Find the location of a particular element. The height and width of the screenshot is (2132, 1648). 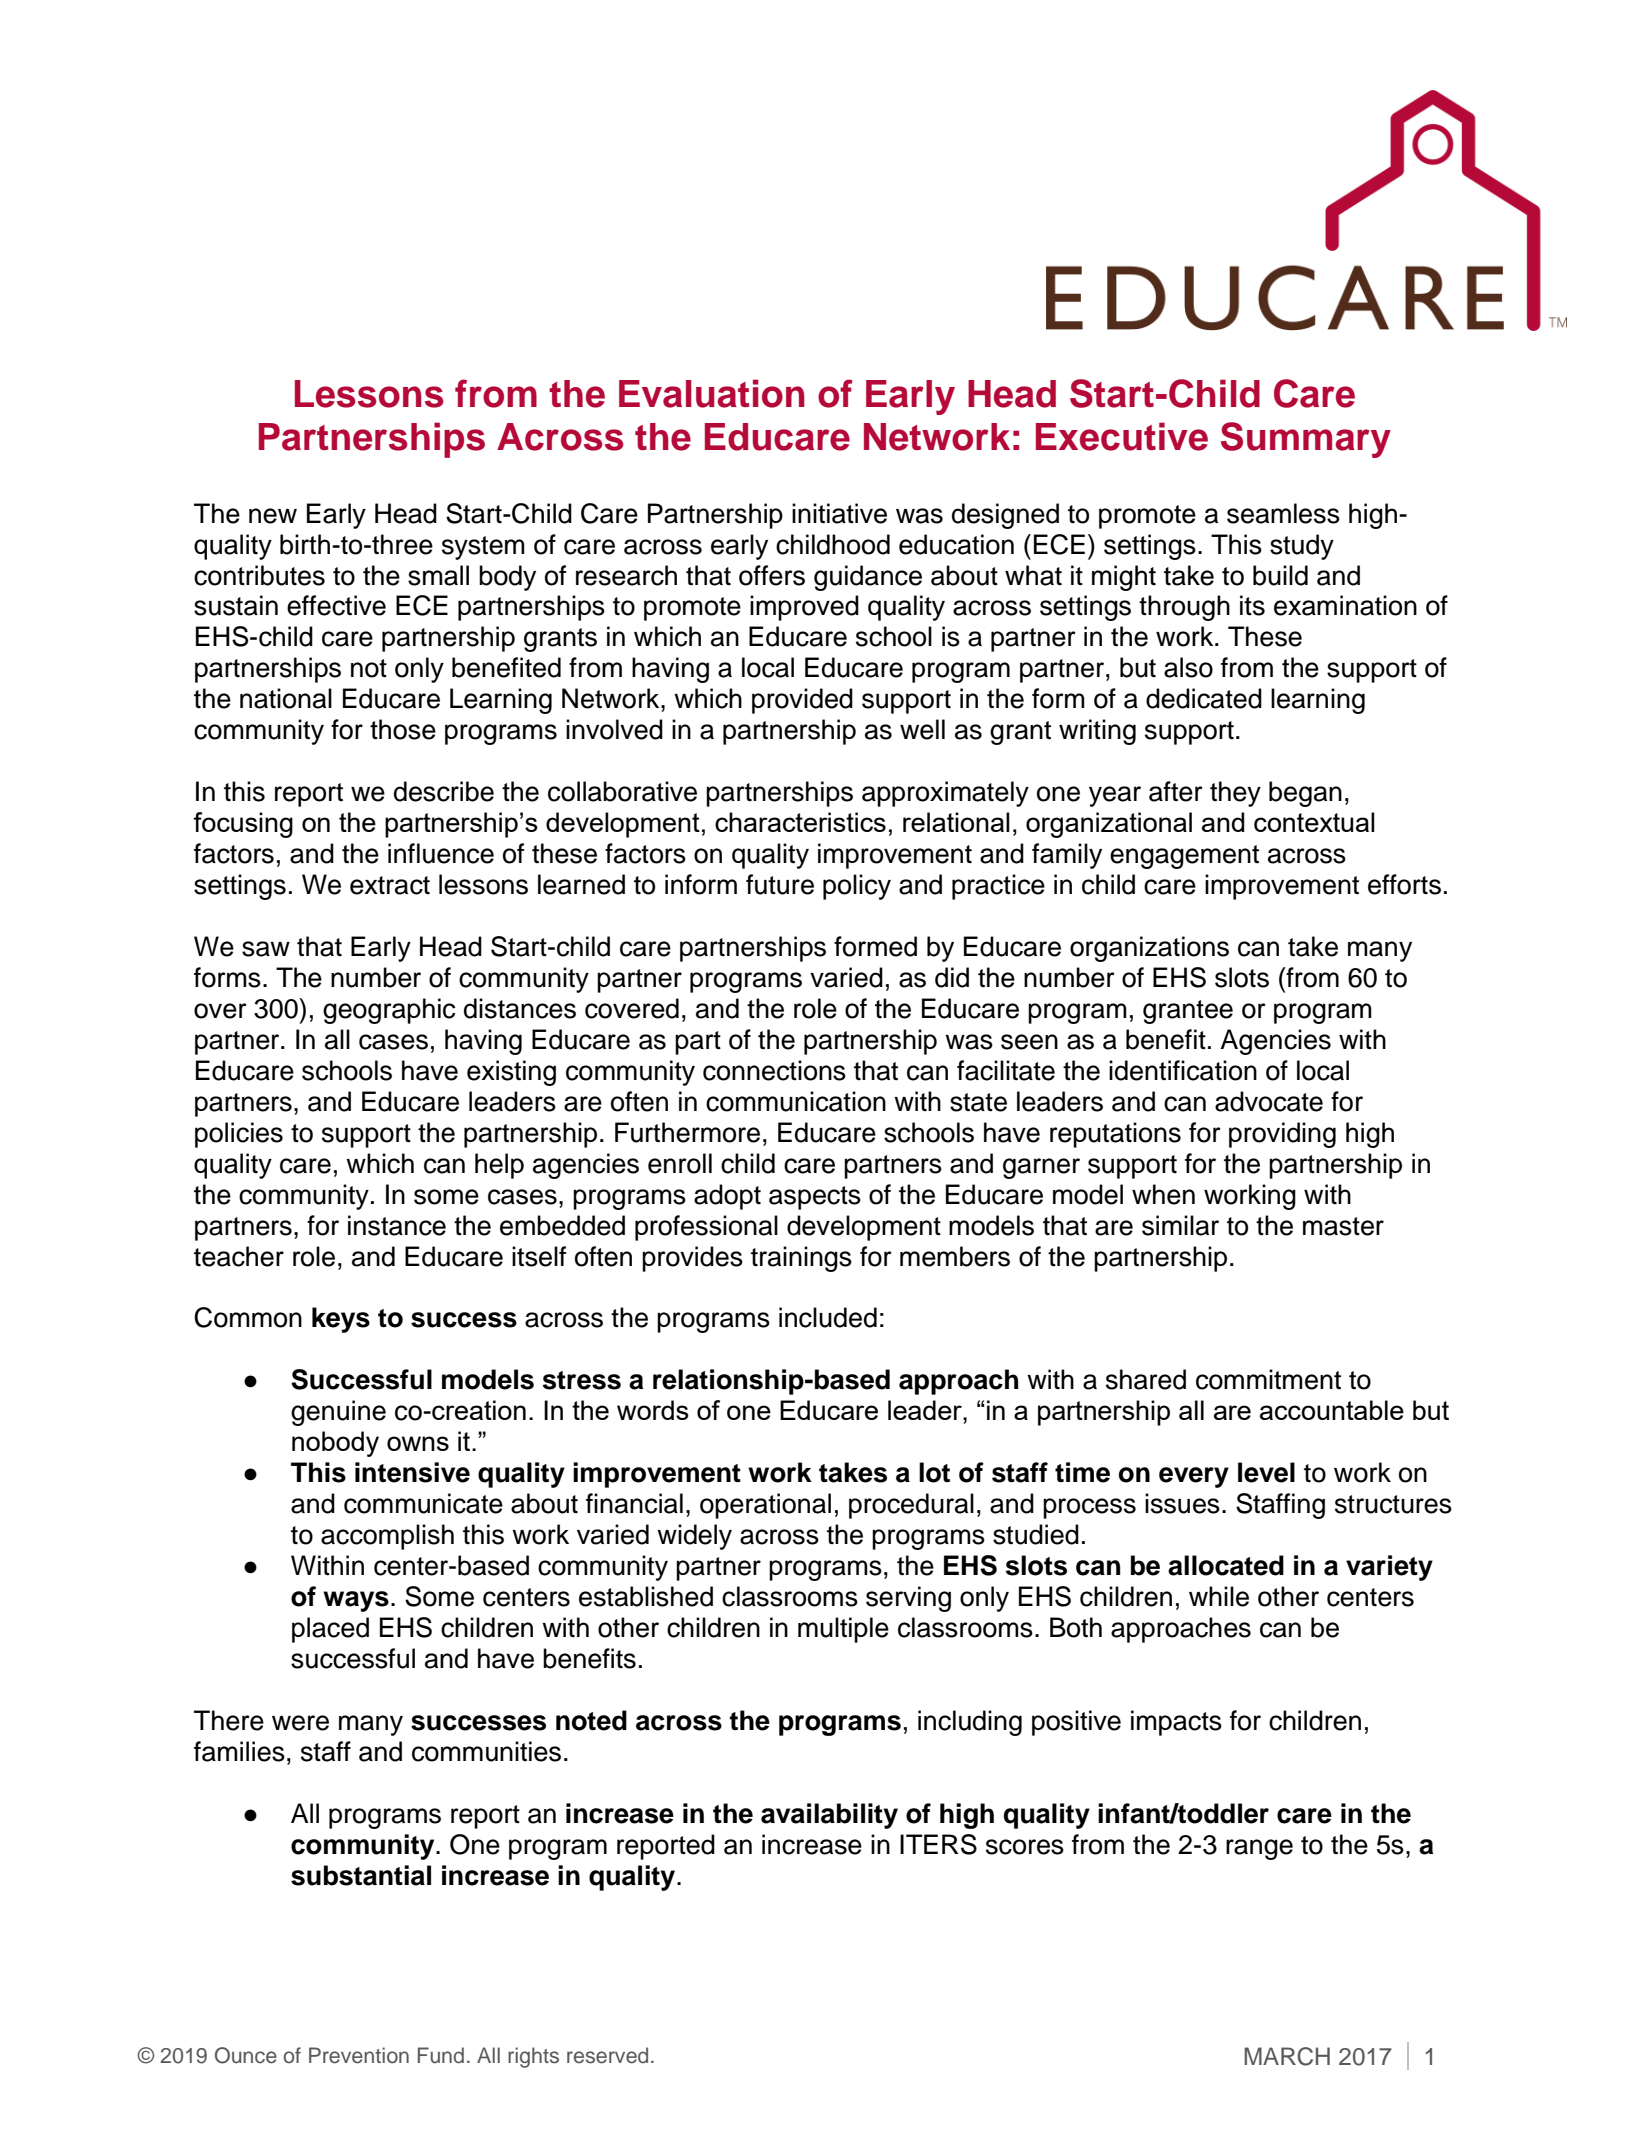

included is located at coordinates (828, 1317).
